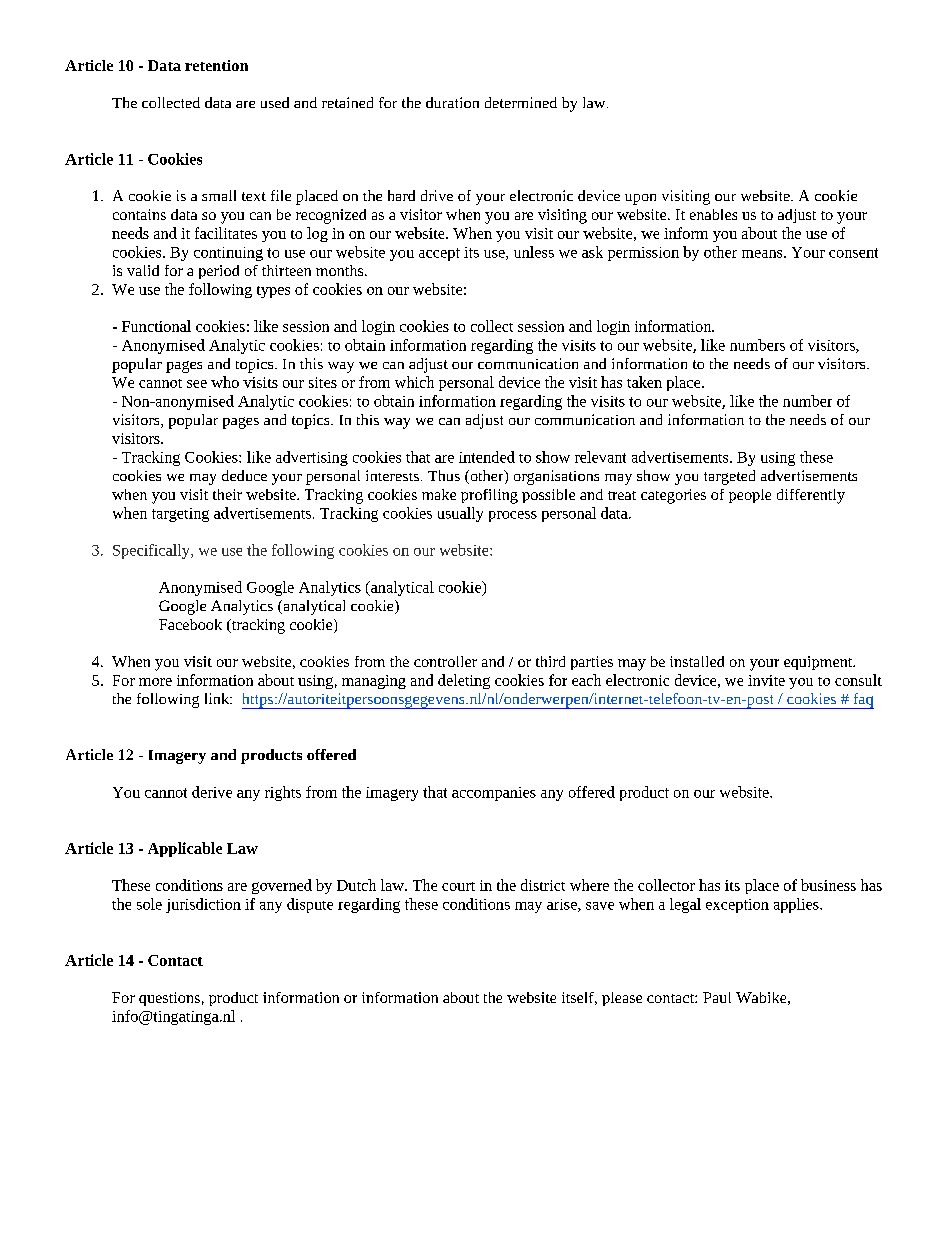 Image resolution: width=952 pixels, height=1233 pixels. Describe the element at coordinates (717, 997) in the document. I see `Paul` at that location.
